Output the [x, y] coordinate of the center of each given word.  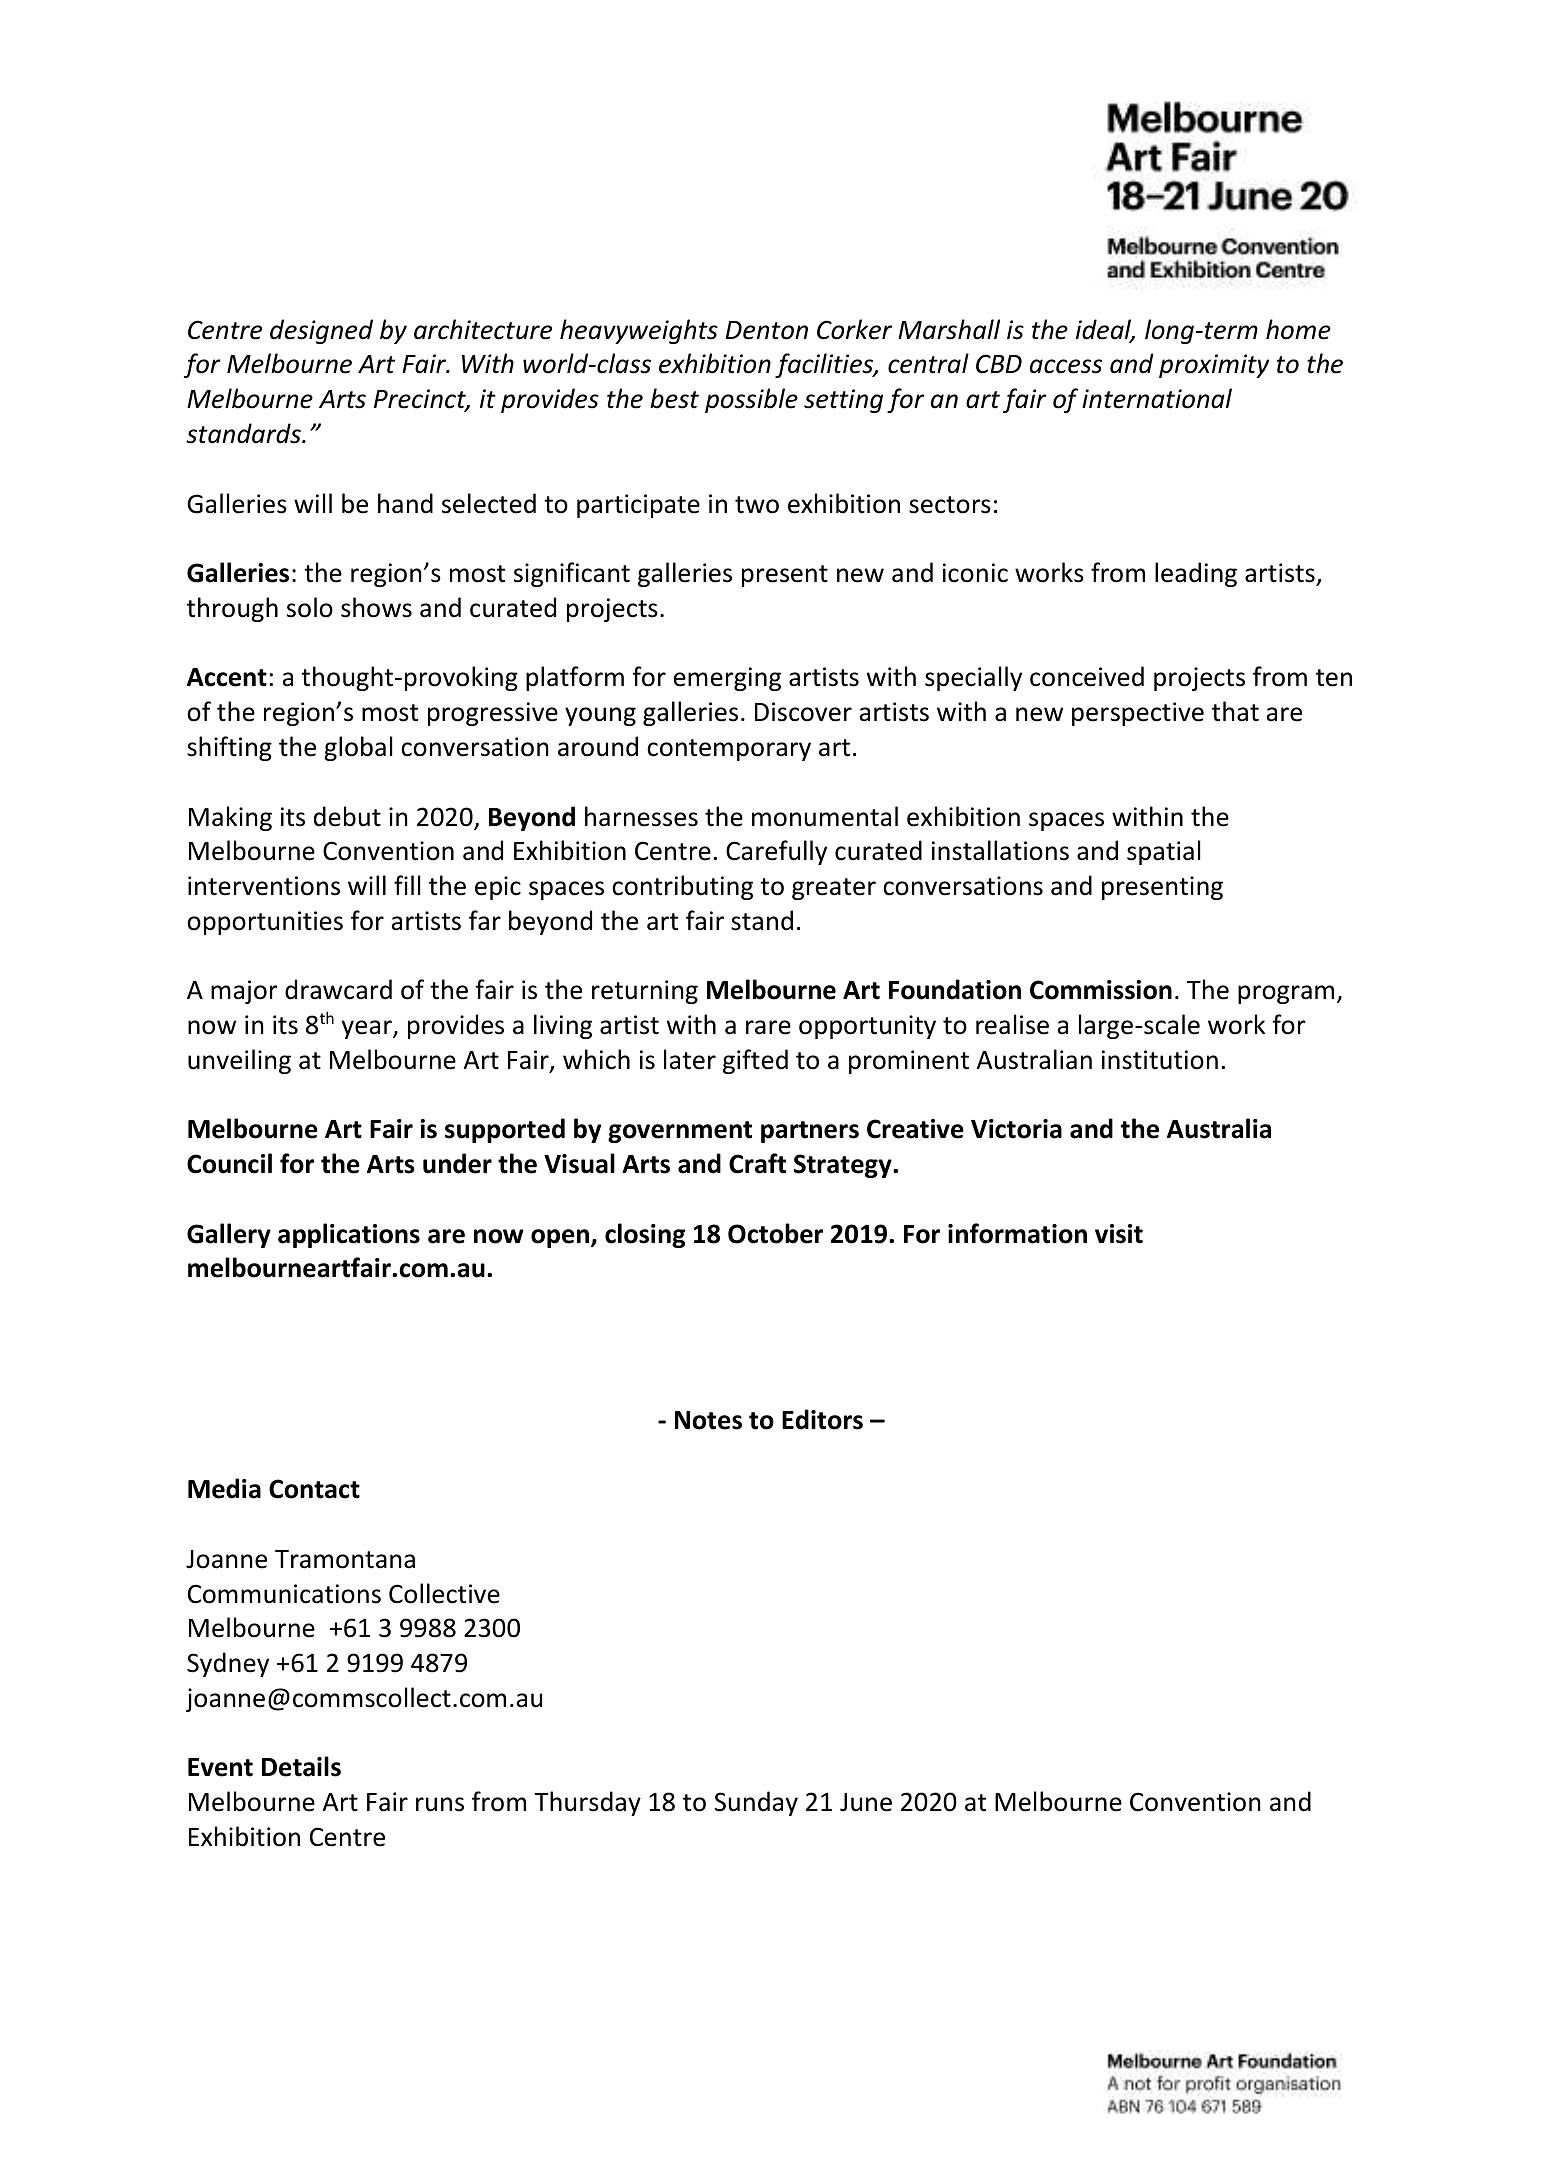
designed [321, 331]
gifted [755, 1061]
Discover [803, 712]
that [1235, 711]
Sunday [756, 1803]
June [866, 1802]
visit [1119, 1234]
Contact [314, 1489]
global [358, 748]
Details [301, 1766]
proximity [1214, 366]
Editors [822, 1419]
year [368, 1029]
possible [751, 400]
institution [1160, 1060]
